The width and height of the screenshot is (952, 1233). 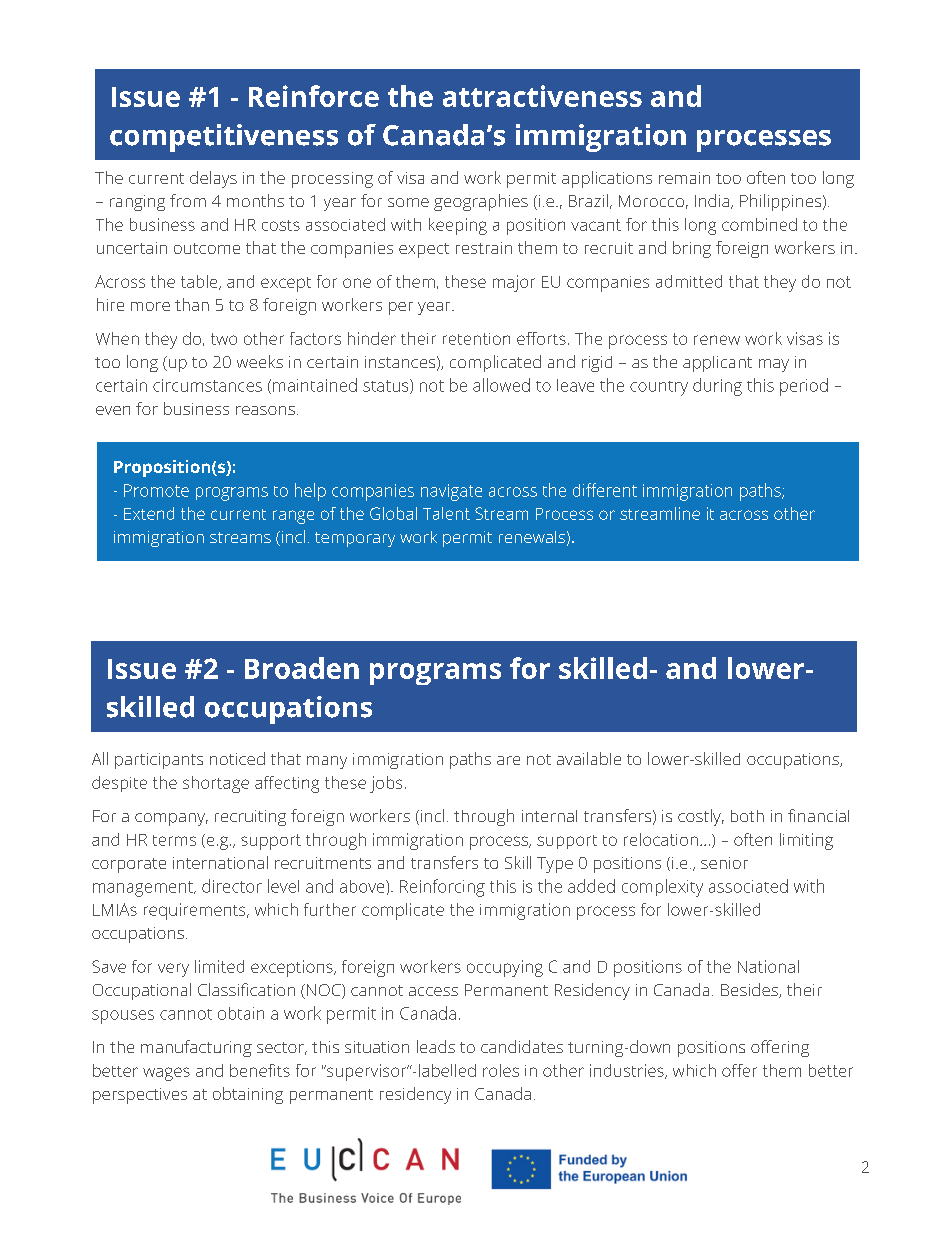 I want to click on competitiveness, so click(x=224, y=138).
